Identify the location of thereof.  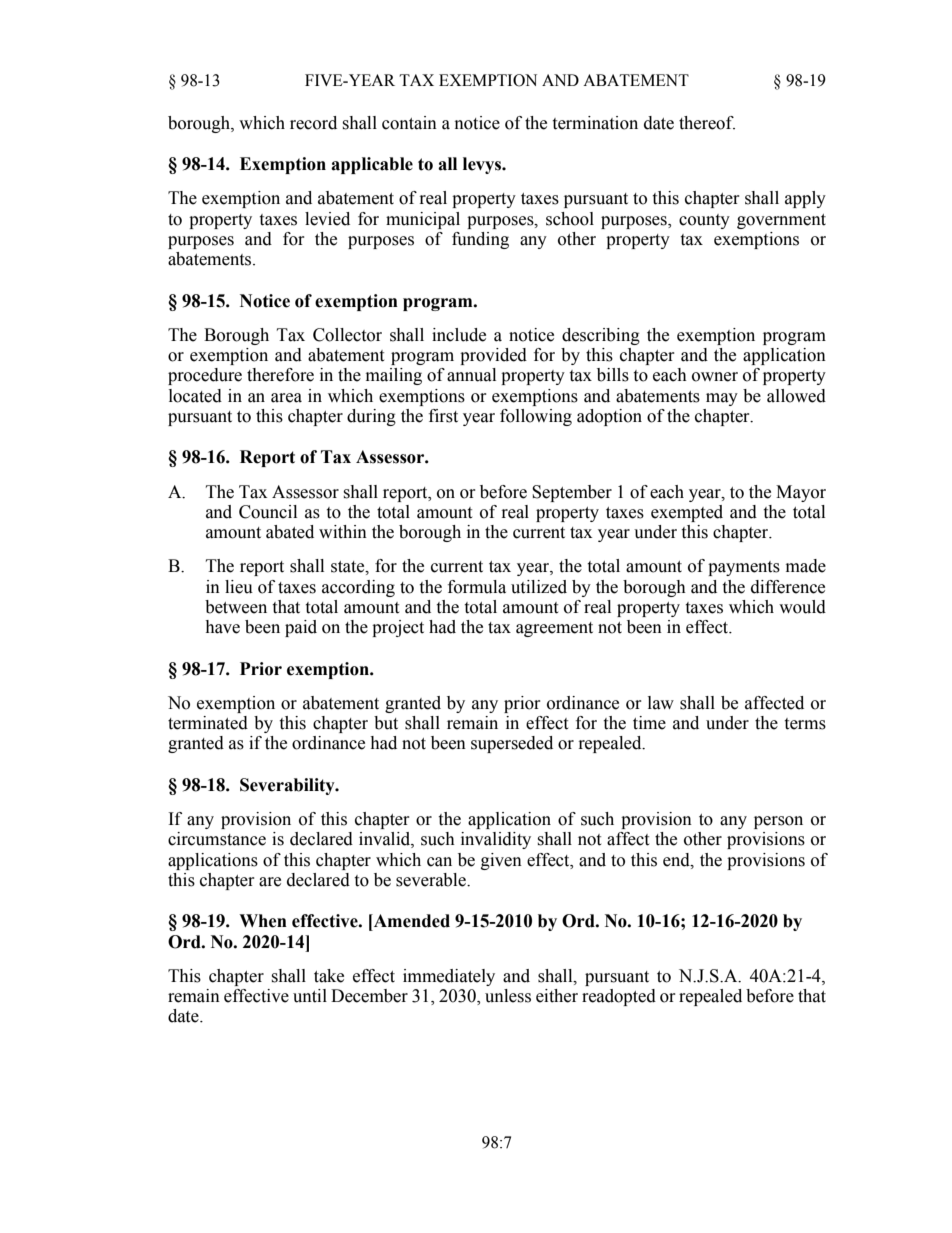
(707, 123).
